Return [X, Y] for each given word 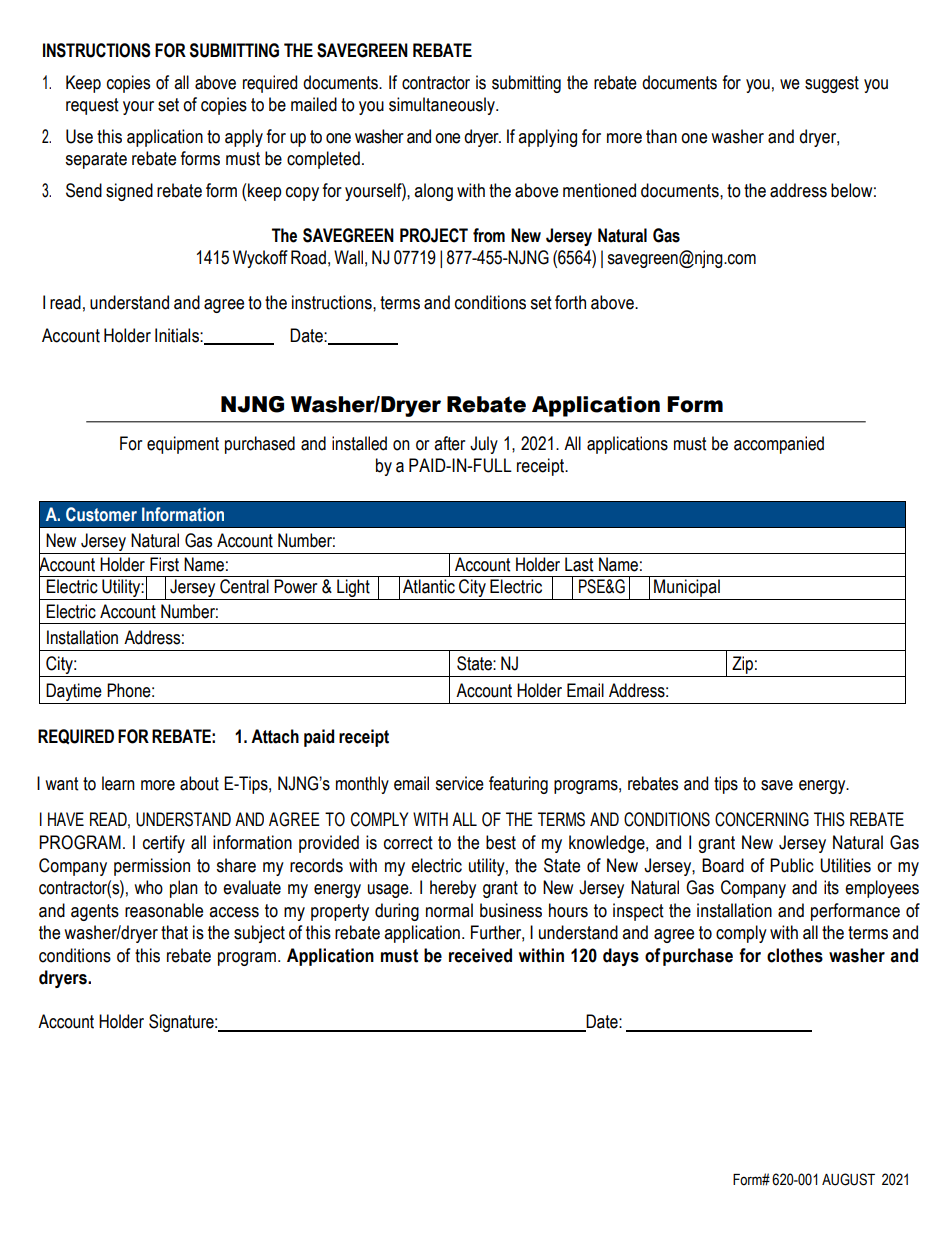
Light [353, 589]
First [164, 564]
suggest [832, 84]
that [174, 932]
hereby [453, 889]
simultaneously [443, 106]
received [480, 955]
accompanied [779, 445]
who [148, 887]
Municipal [687, 589]
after [449, 443]
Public [792, 865]
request [92, 106]
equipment [183, 445]
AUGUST [848, 1179]
